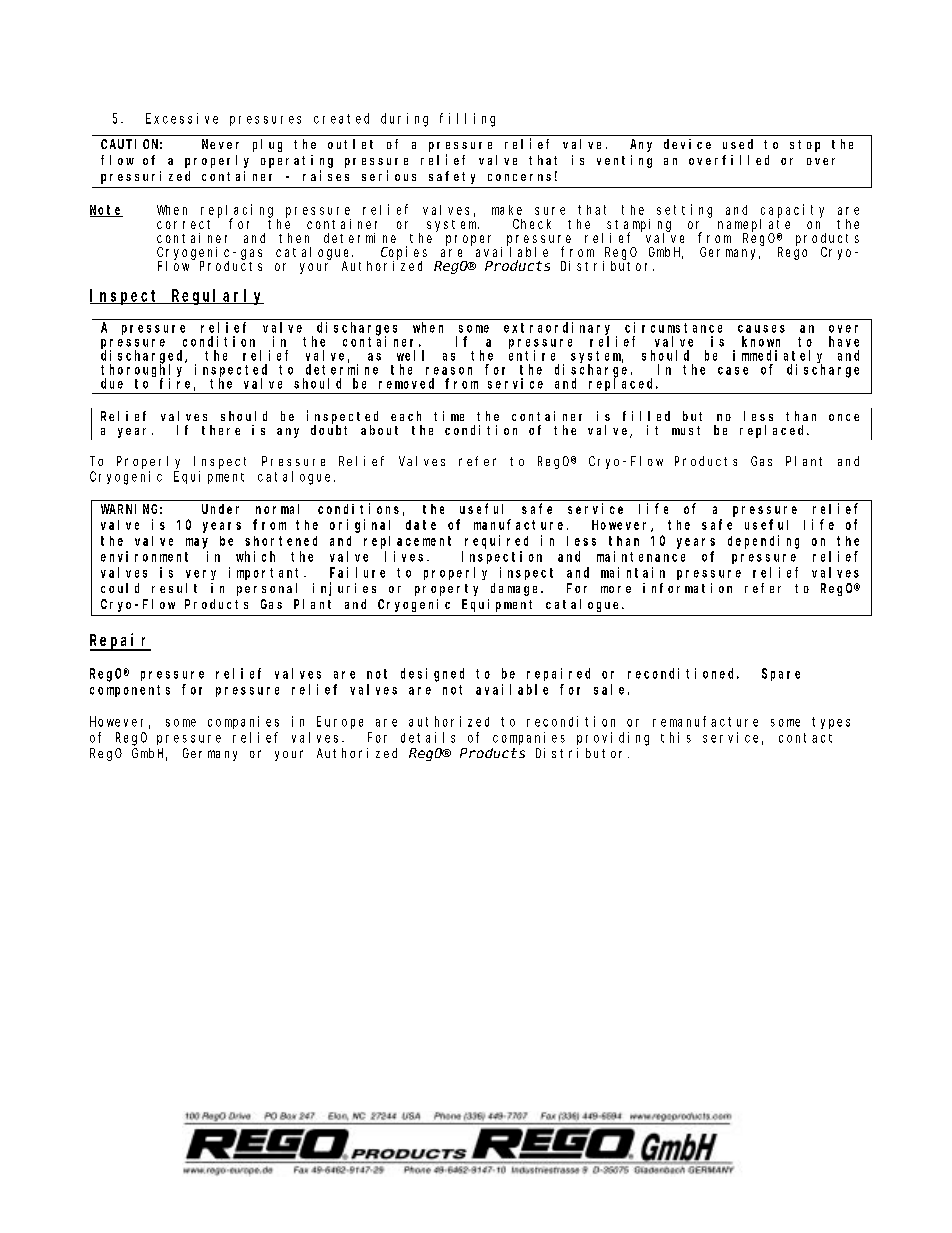  I want to click on Copies, so click(404, 254).
